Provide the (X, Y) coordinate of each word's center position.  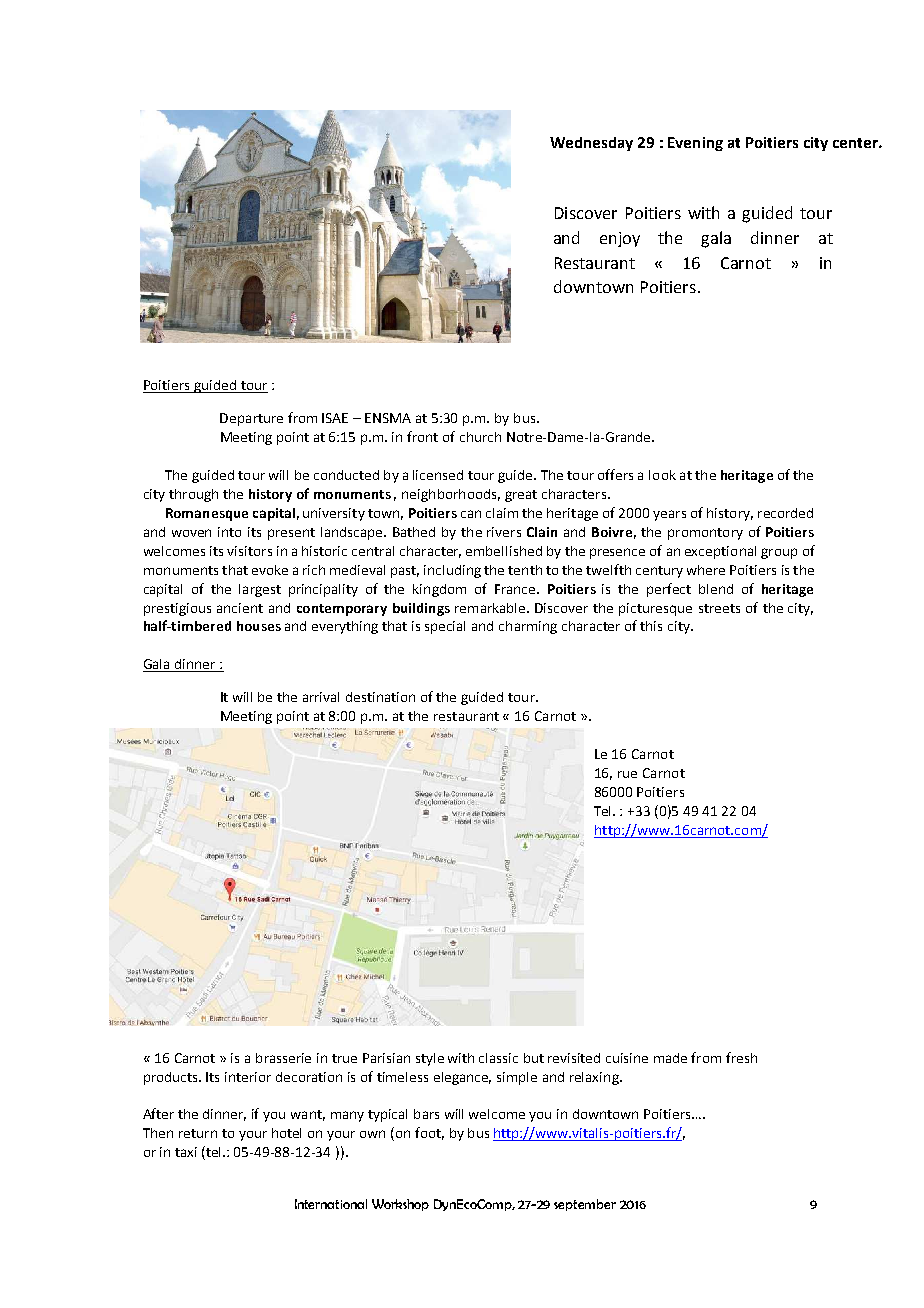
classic (498, 1058)
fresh (741, 1057)
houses (259, 626)
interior (248, 1077)
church (480, 437)
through (193, 495)
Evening (695, 144)
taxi (186, 1152)
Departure (251, 419)
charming (528, 627)
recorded (785, 513)
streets (719, 608)
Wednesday (591, 144)
